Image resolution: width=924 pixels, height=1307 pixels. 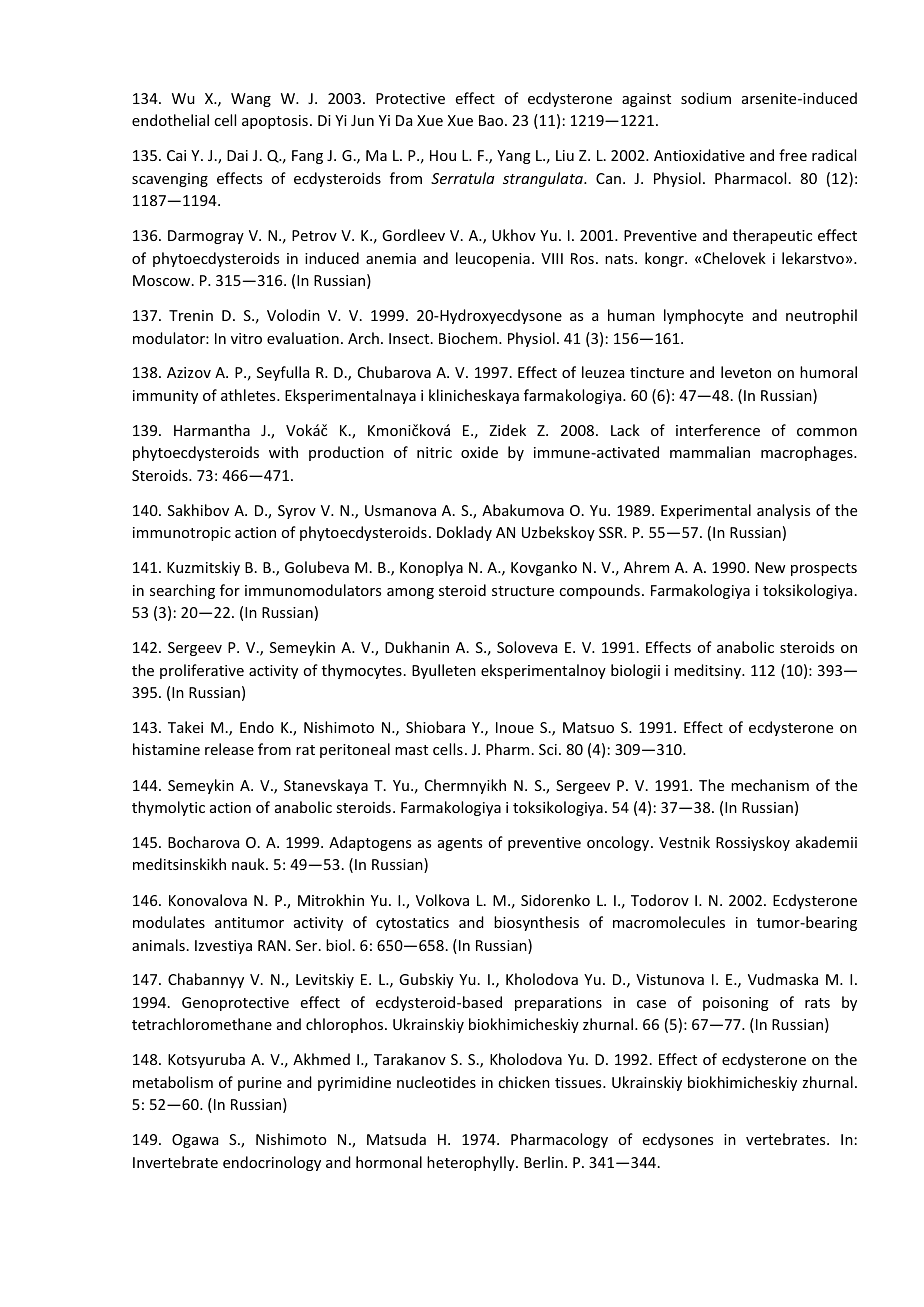 What do you see at coordinates (230, 590) in the document?
I see `for` at bounding box center [230, 590].
